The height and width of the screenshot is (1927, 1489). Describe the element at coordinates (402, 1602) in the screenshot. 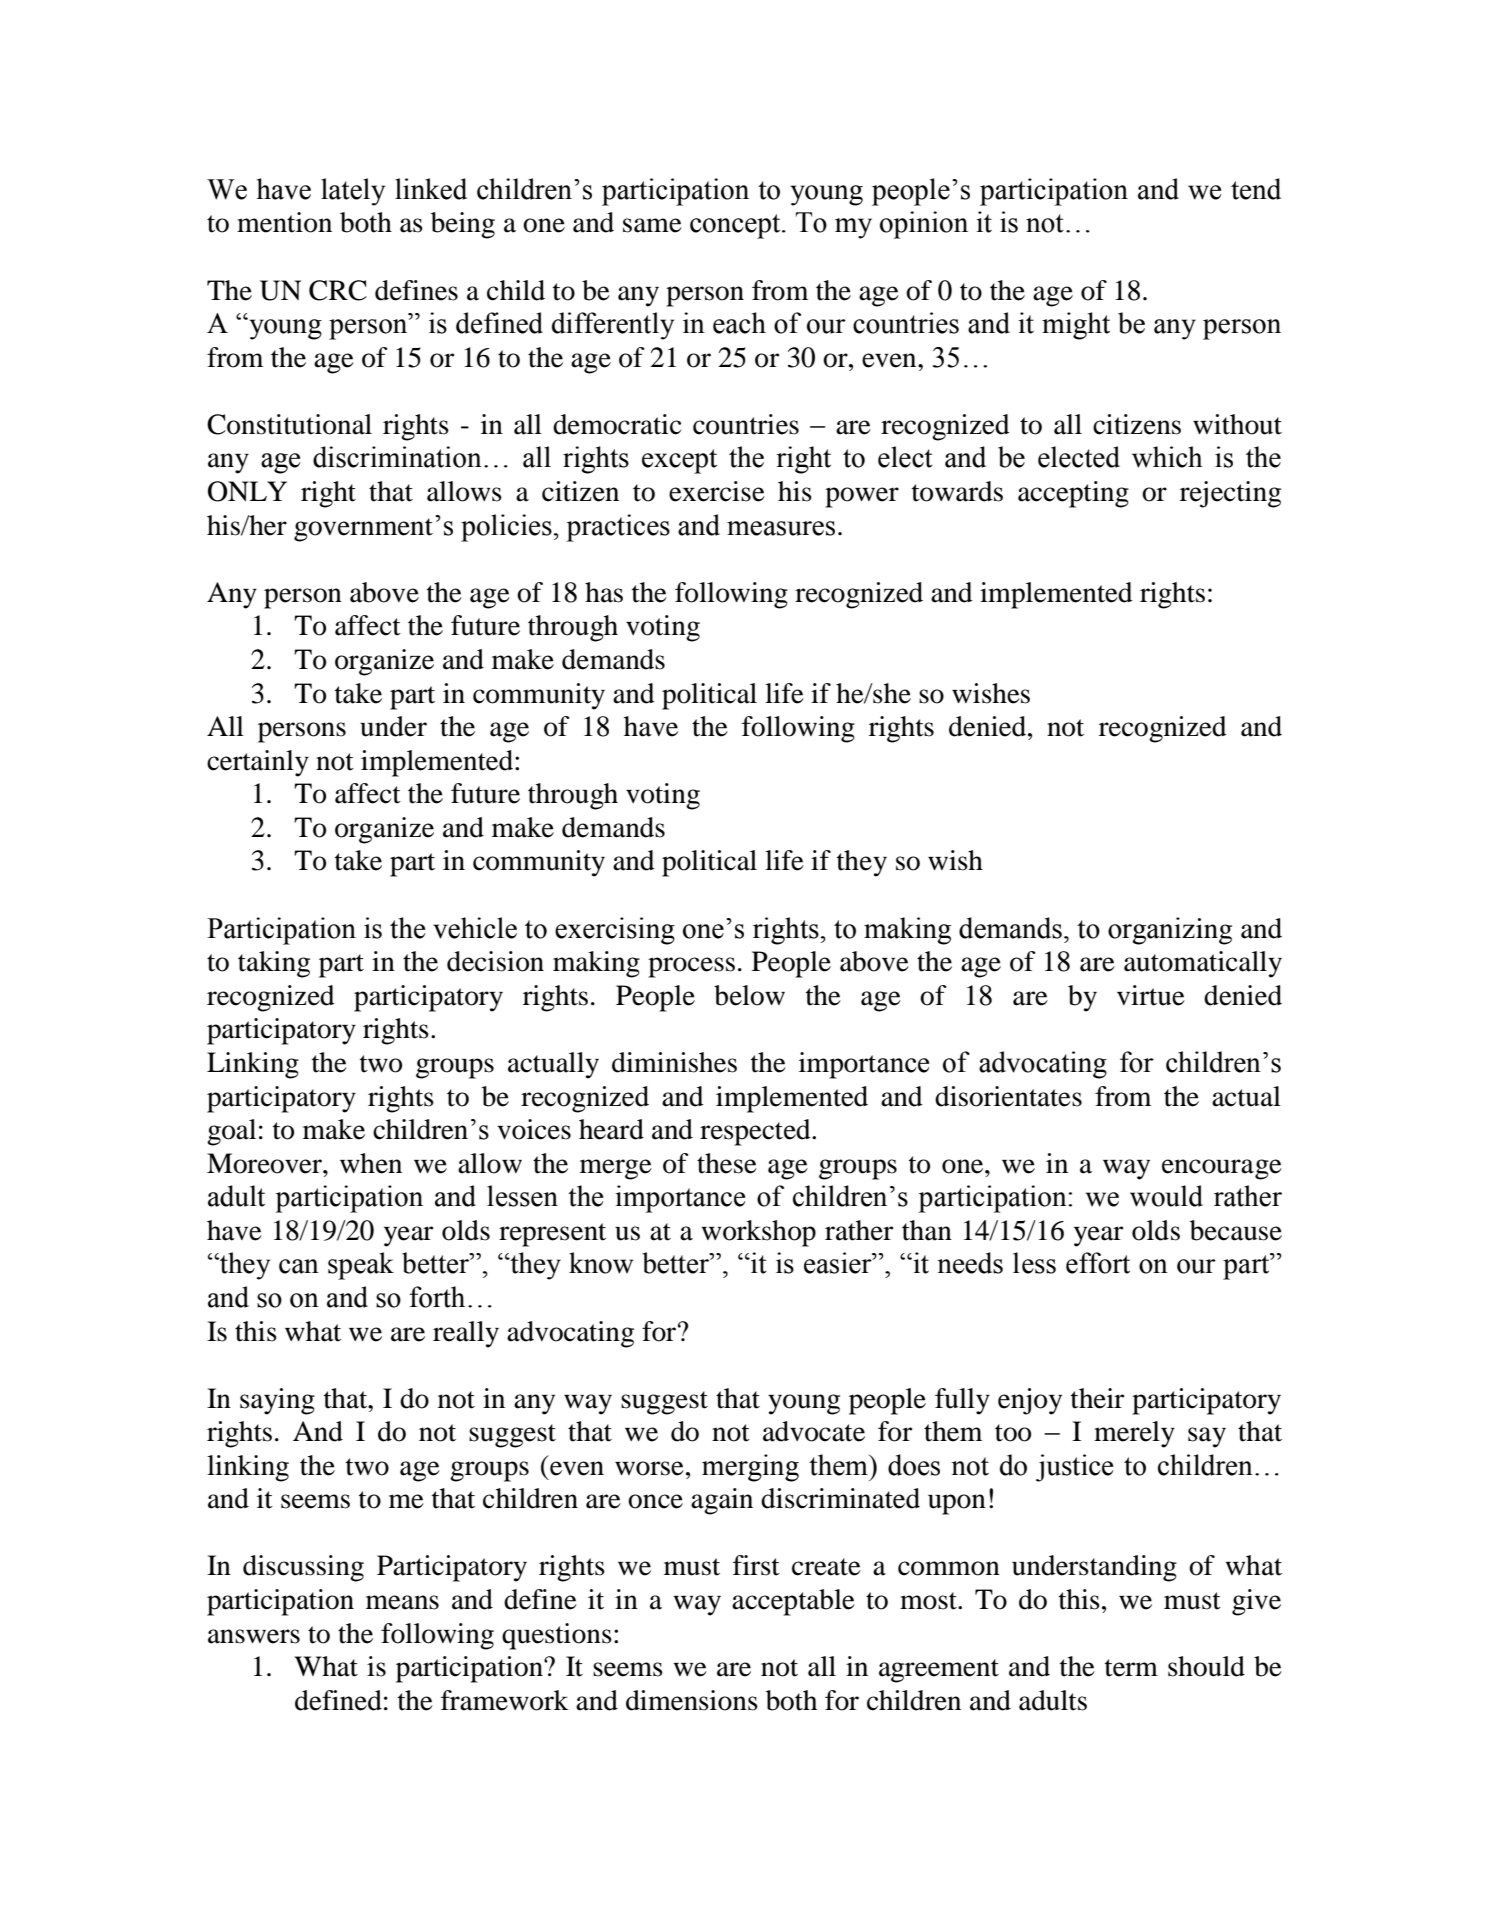

I see `means` at that location.
